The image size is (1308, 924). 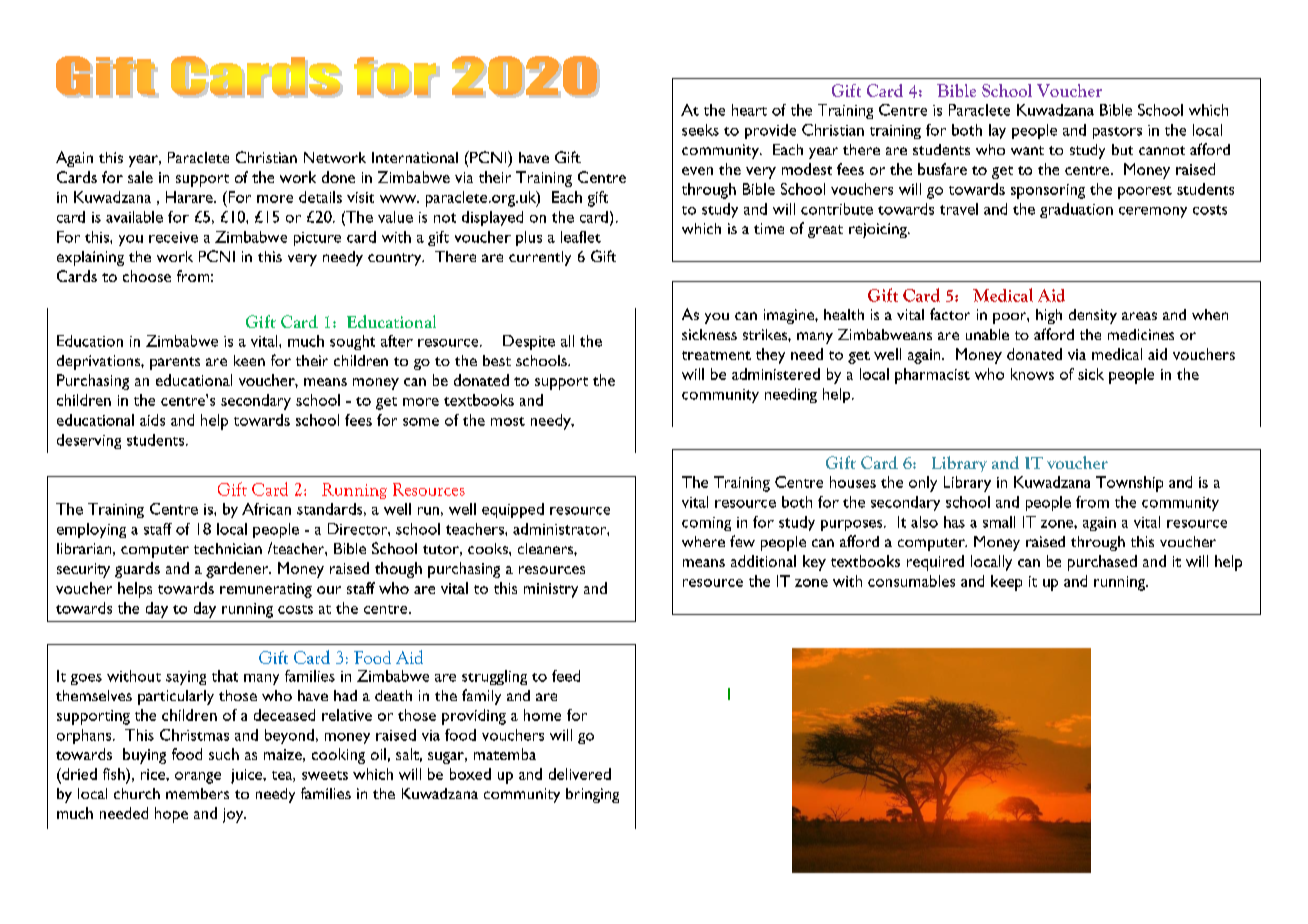 What do you see at coordinates (1117, 133) in the screenshot?
I see `pastors` at bounding box center [1117, 133].
